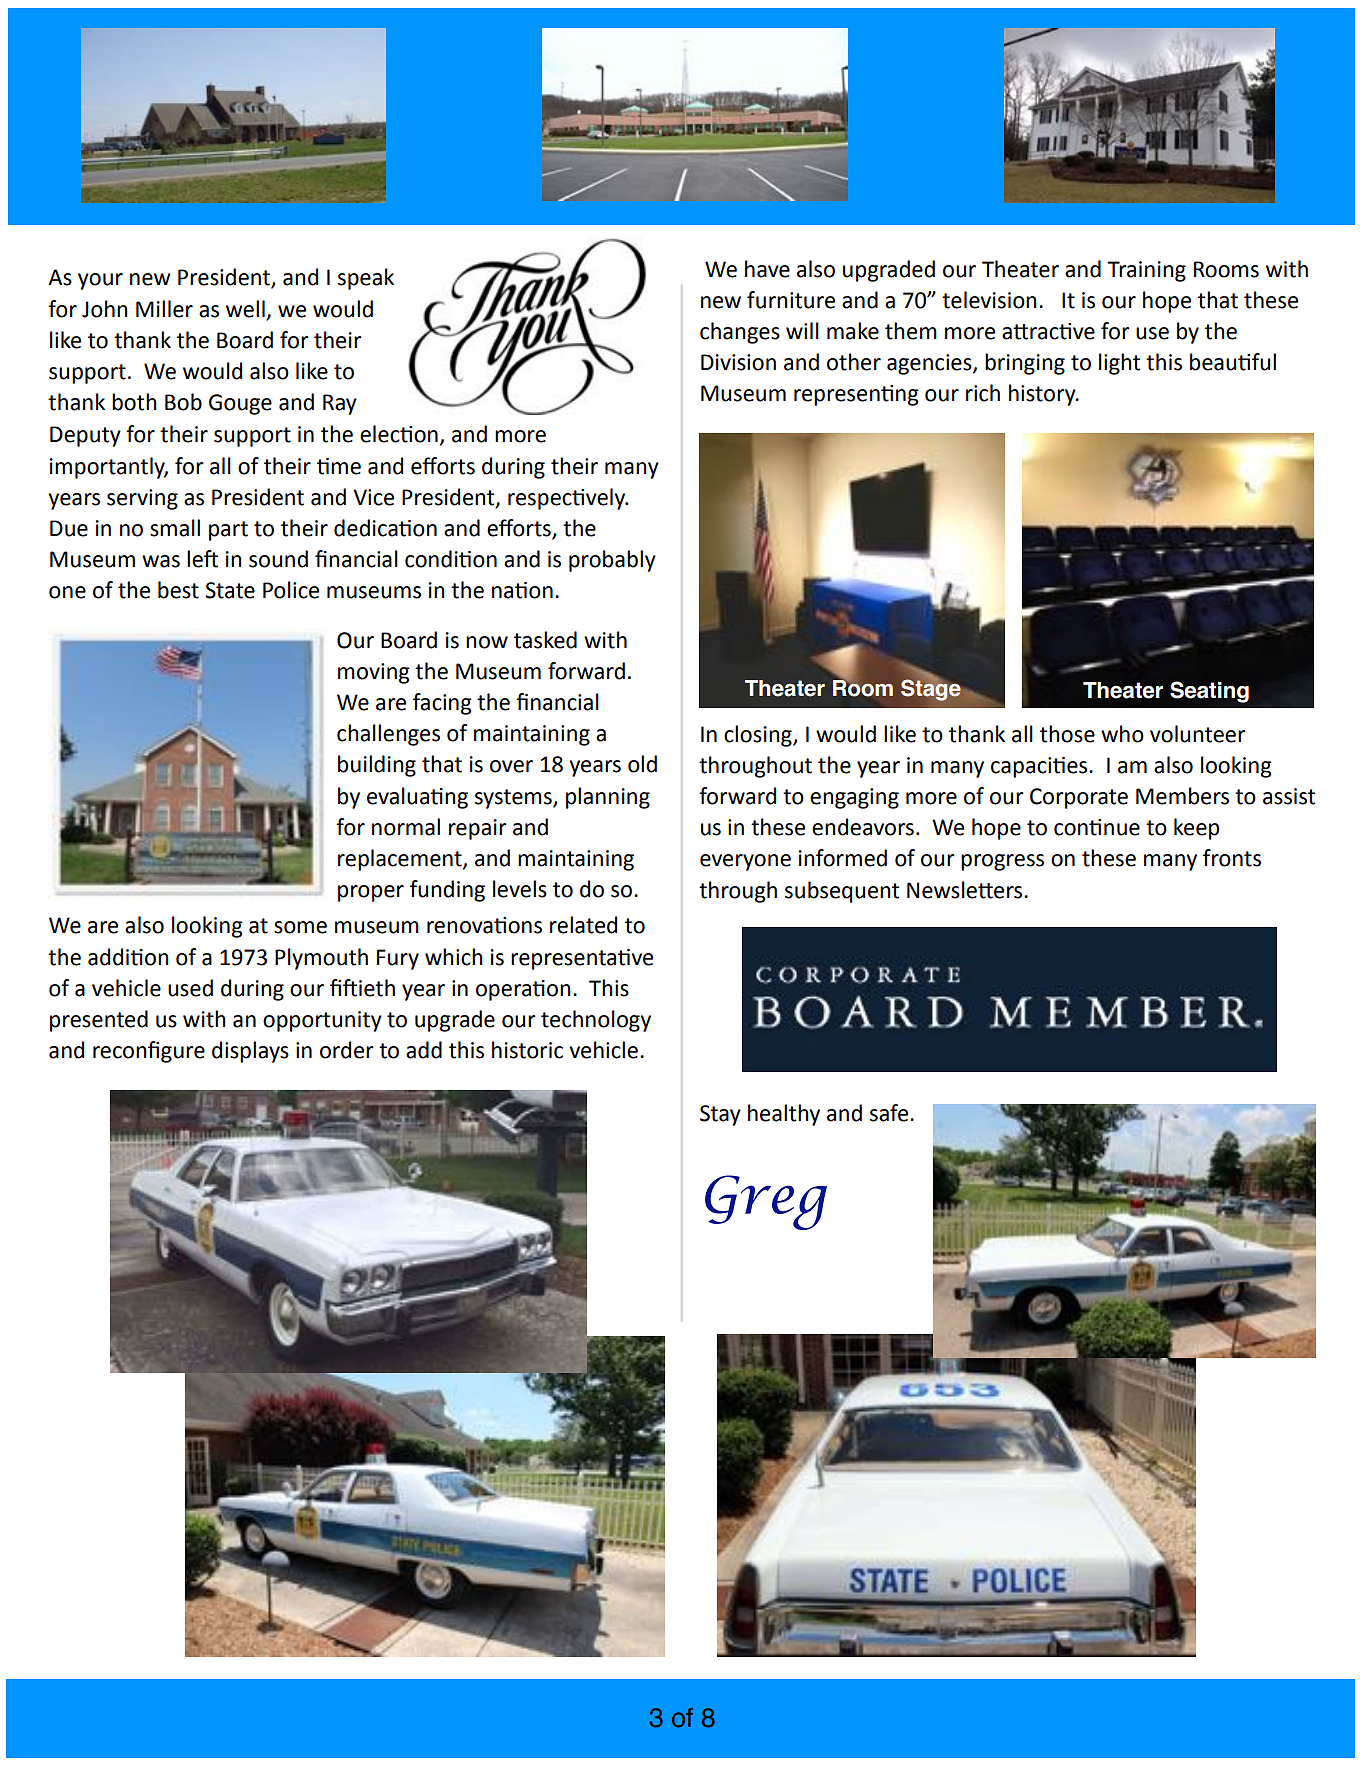 The width and height of the page is (1363, 1765). I want to click on fronts, so click(1232, 858).
